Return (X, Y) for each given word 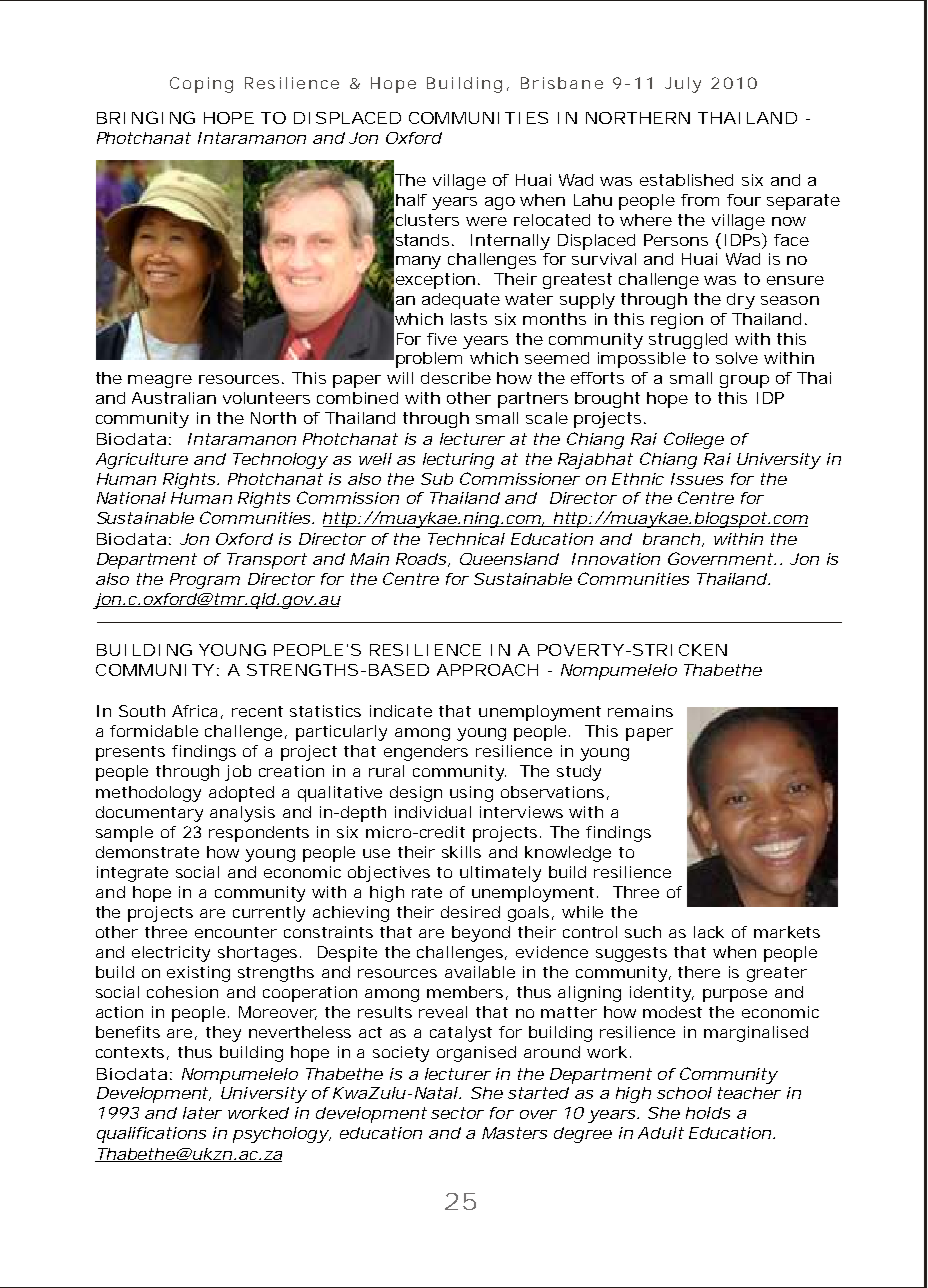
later (202, 1113)
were (486, 221)
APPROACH (487, 670)
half (411, 200)
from (700, 200)
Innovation (616, 559)
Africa (194, 711)
